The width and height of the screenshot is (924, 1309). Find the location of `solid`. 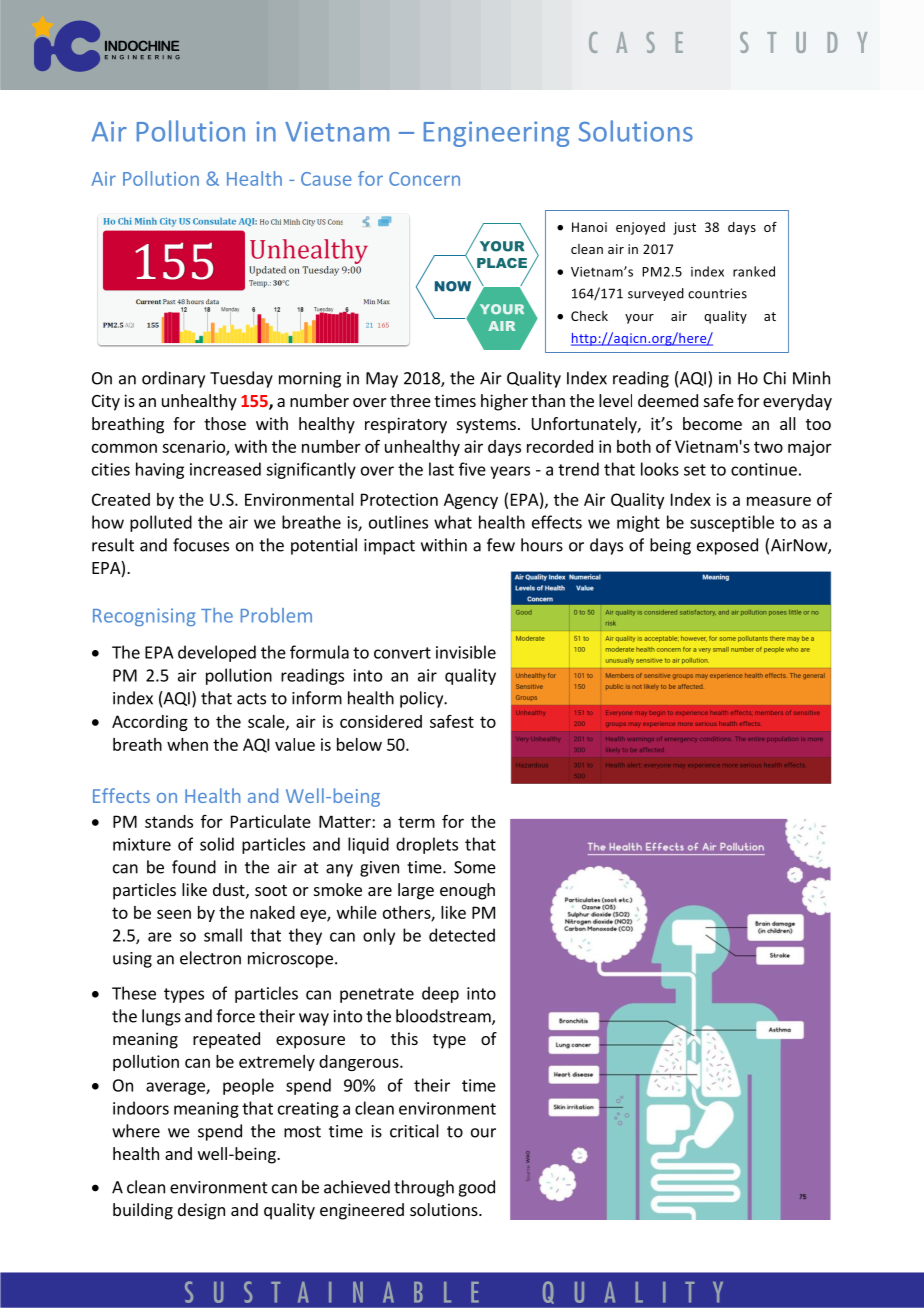

solid is located at coordinates (217, 844).
